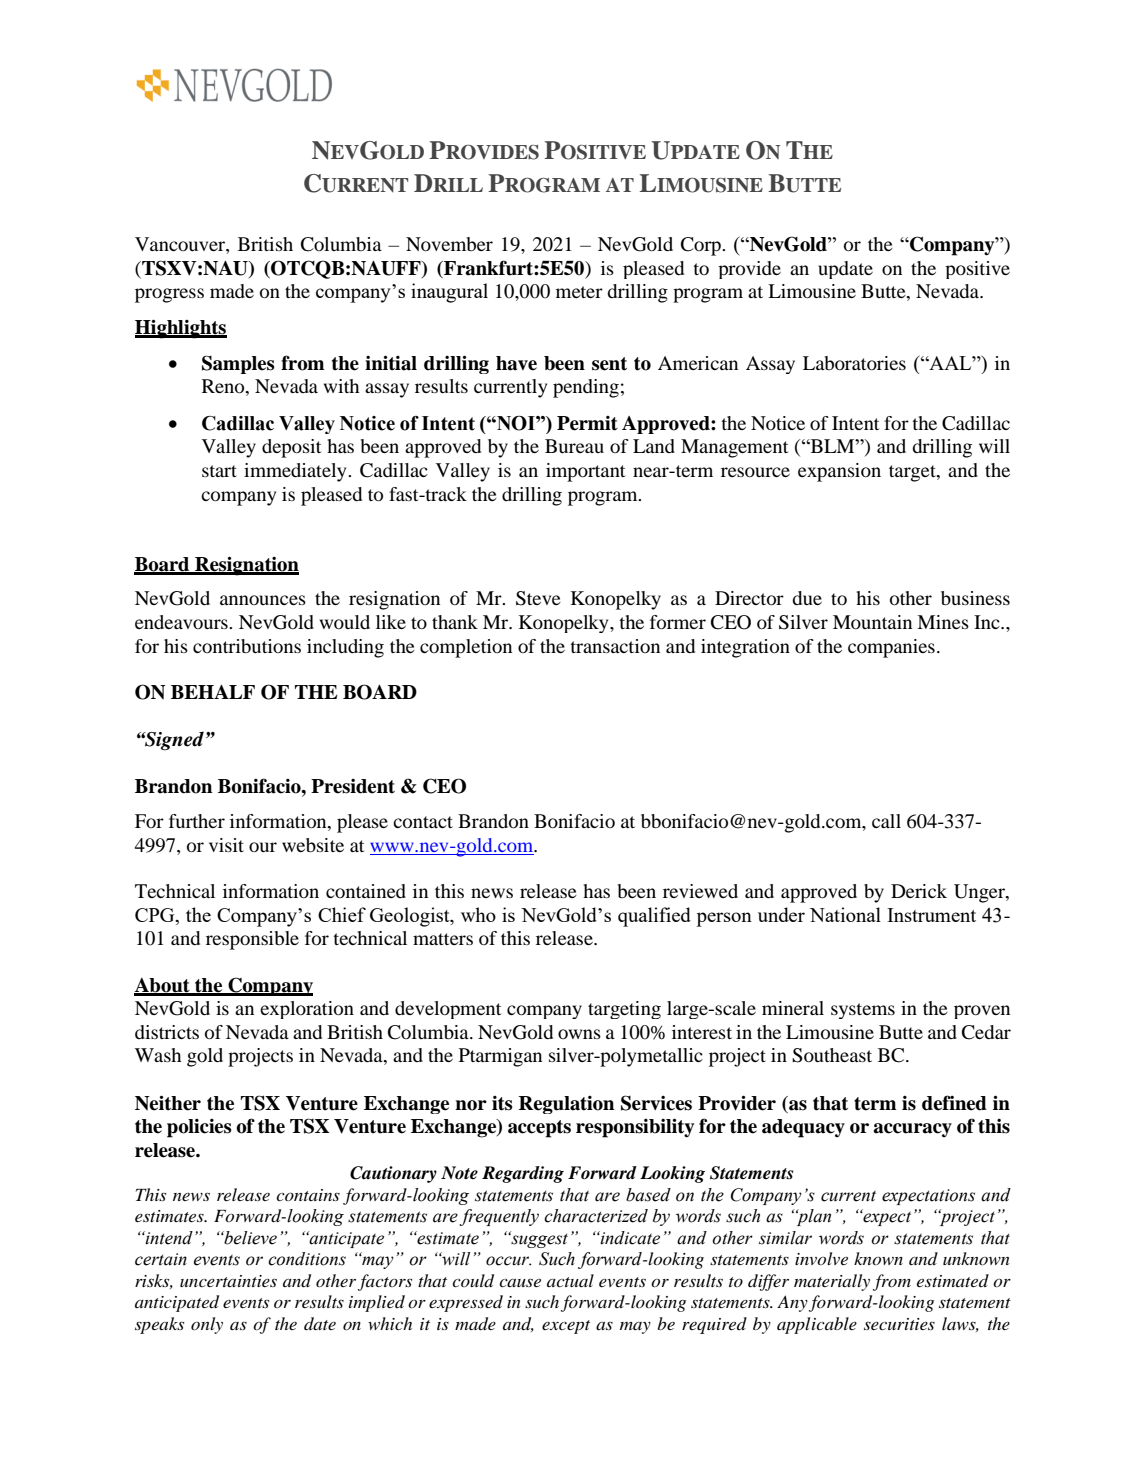 The width and height of the screenshot is (1145, 1481). I want to click on Laboratories, so click(854, 363).
